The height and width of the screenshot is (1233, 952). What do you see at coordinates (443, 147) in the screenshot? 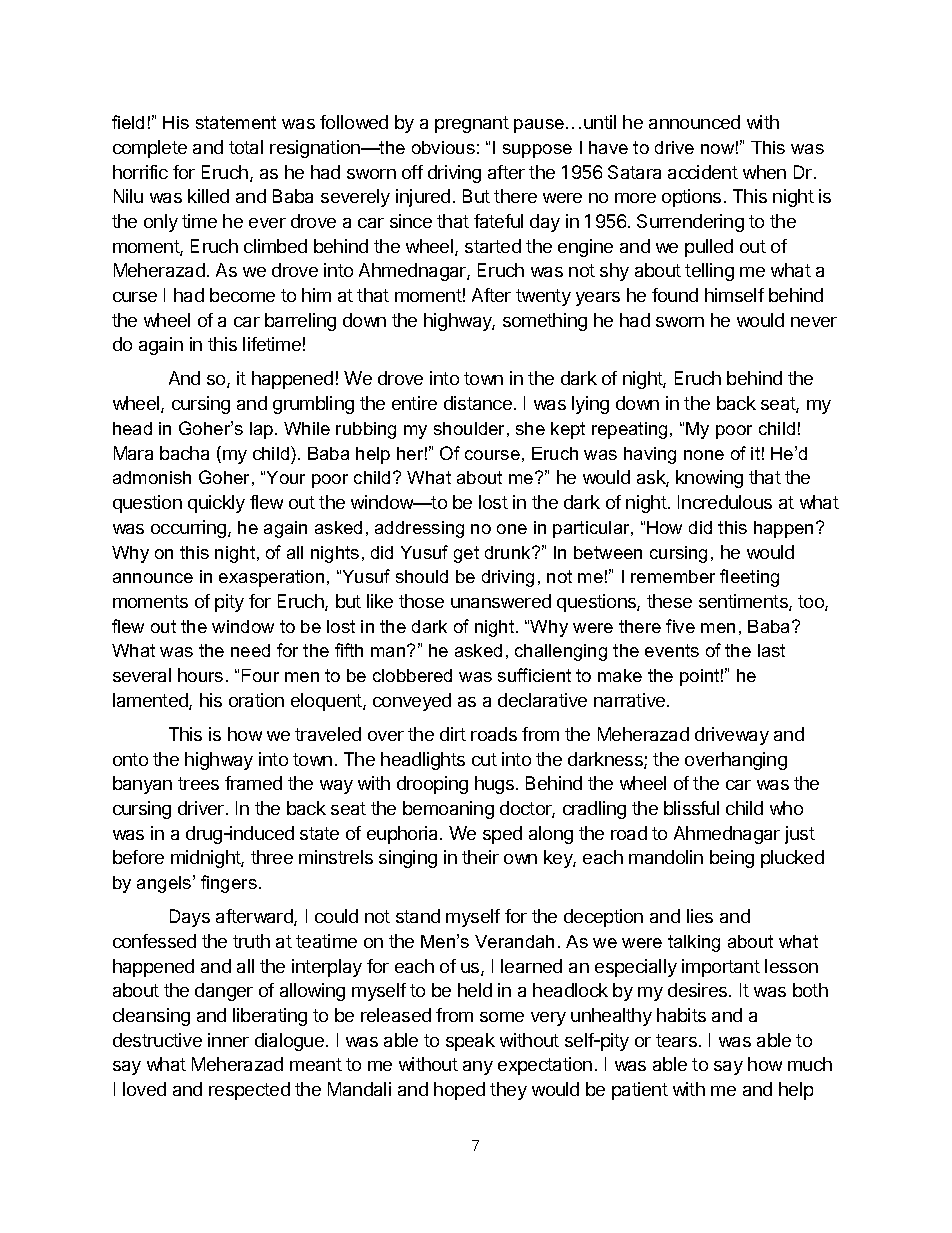
I see `obvious` at bounding box center [443, 147].
